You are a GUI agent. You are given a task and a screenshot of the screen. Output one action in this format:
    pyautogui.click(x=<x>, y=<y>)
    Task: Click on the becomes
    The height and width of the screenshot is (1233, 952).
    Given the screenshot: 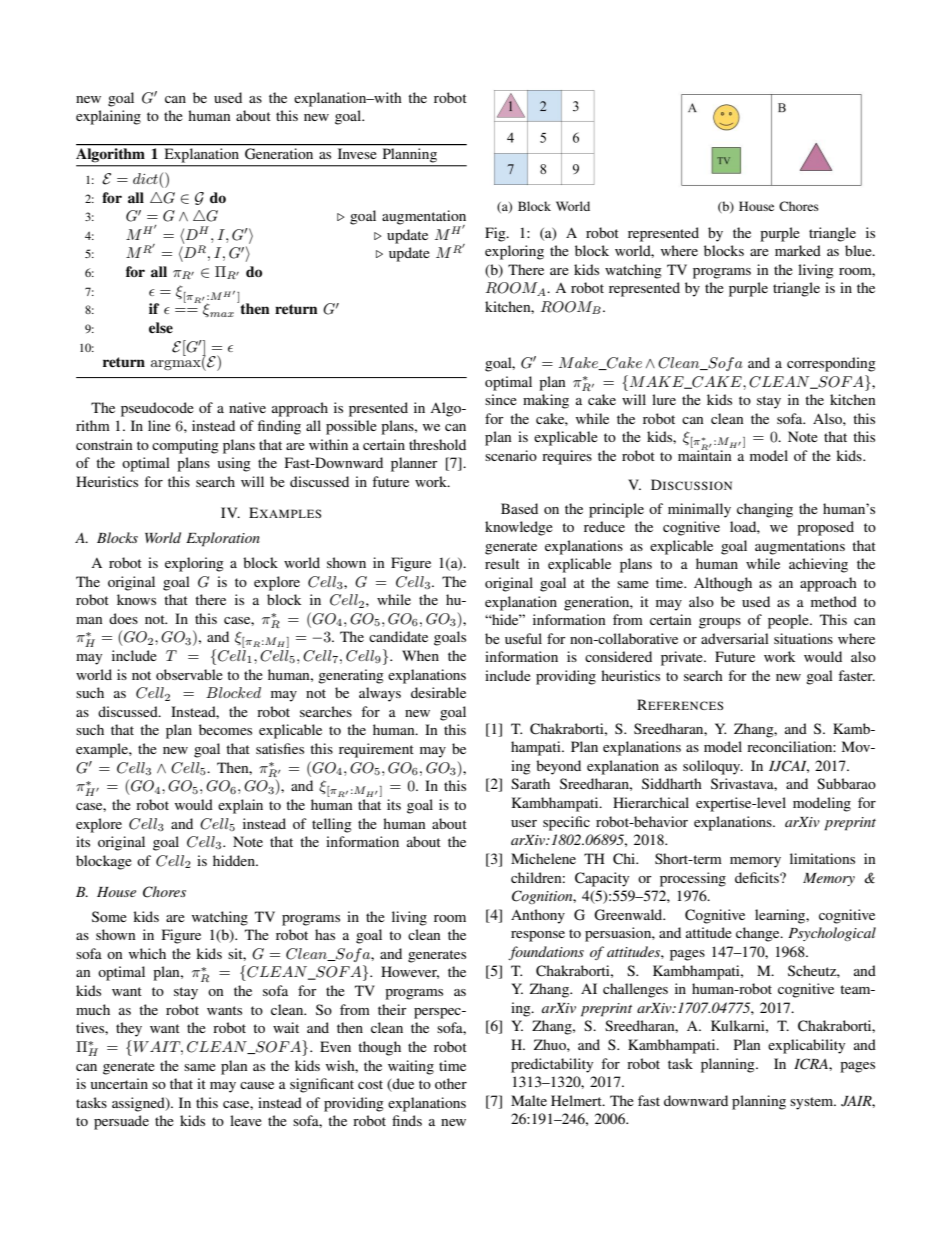 What is the action you would take?
    pyautogui.click(x=225, y=729)
